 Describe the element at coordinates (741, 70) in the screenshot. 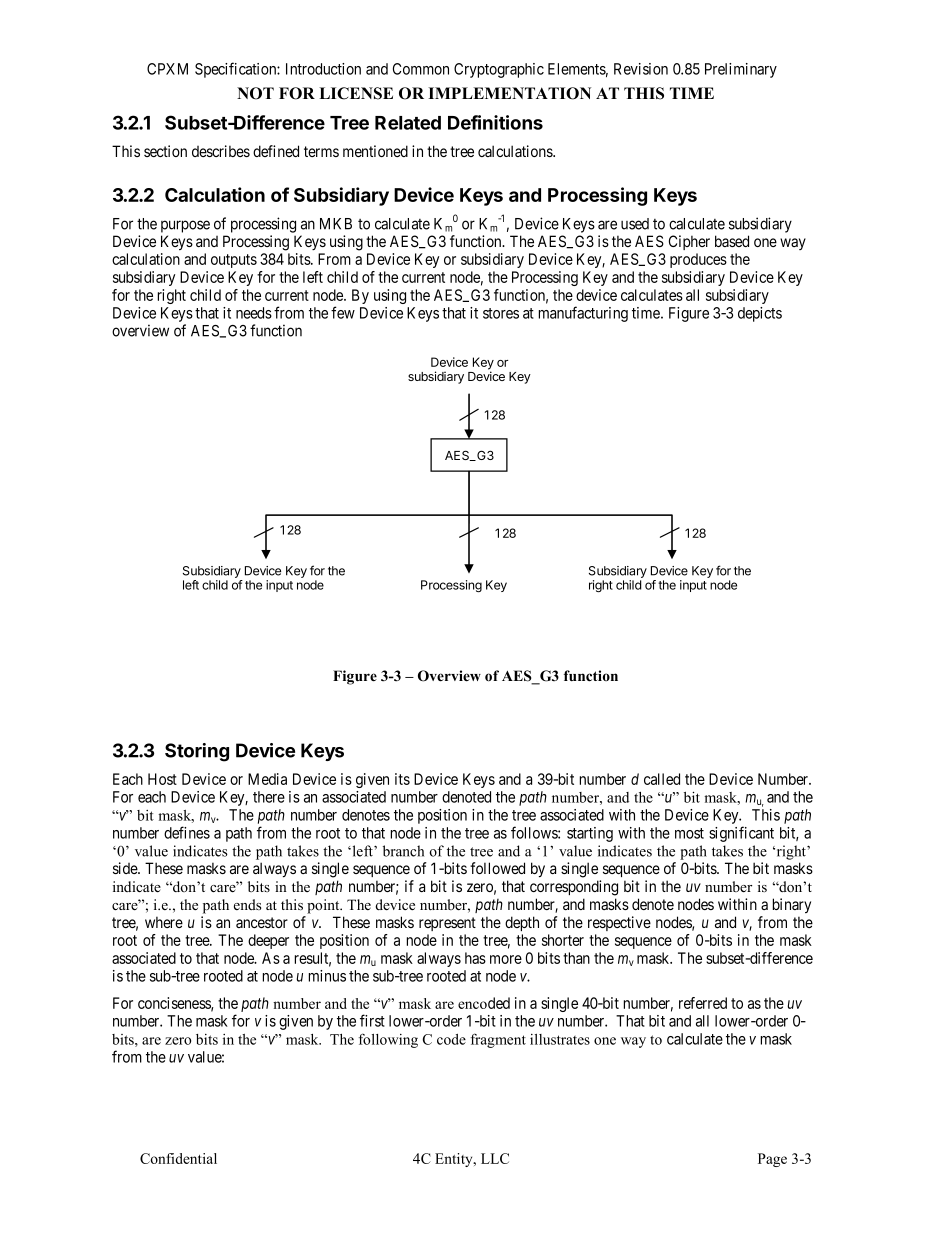

I see `Preliminary` at that location.
